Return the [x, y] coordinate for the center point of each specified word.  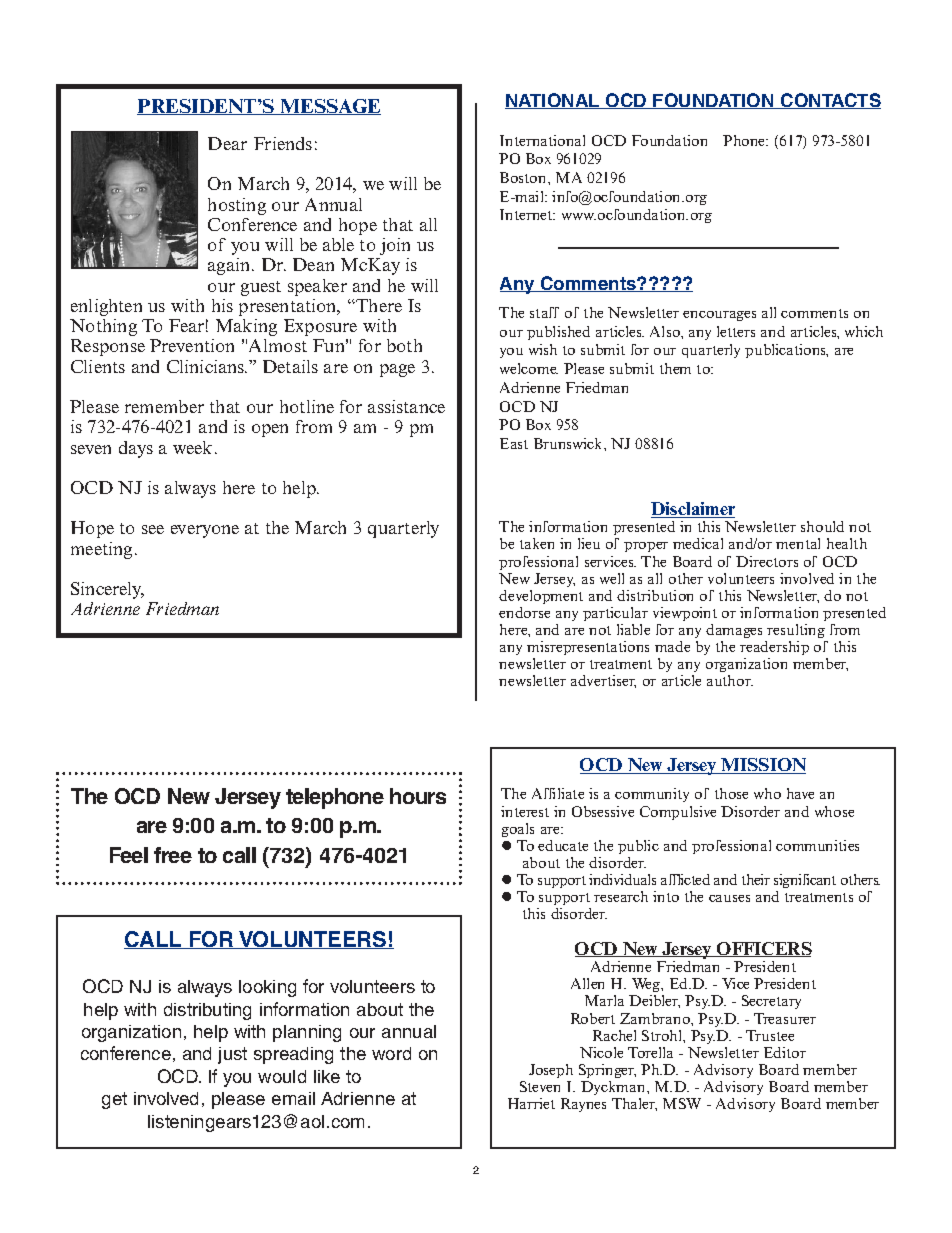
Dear [227, 143]
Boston [524, 177]
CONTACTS [829, 101]
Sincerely [107, 590]
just [232, 1055]
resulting [796, 631]
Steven [540, 1086]
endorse [524, 612]
